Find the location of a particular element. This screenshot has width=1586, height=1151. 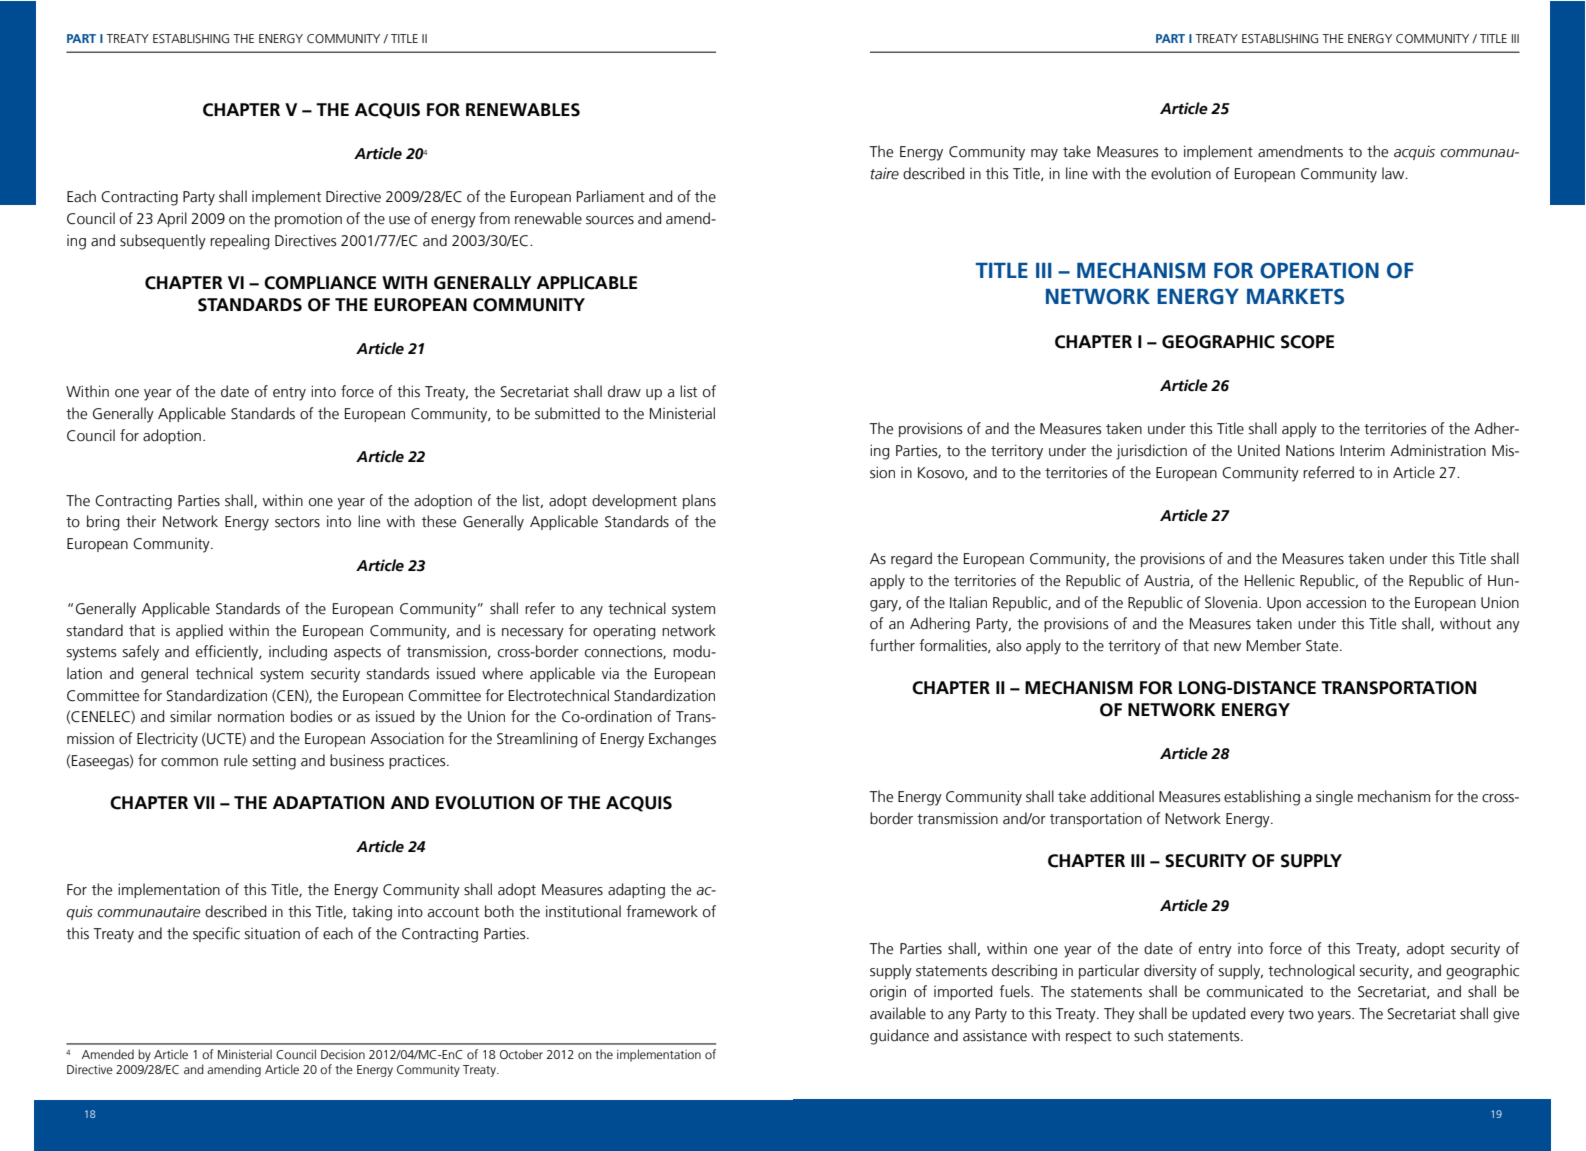

Exchanges is located at coordinates (682, 740).
